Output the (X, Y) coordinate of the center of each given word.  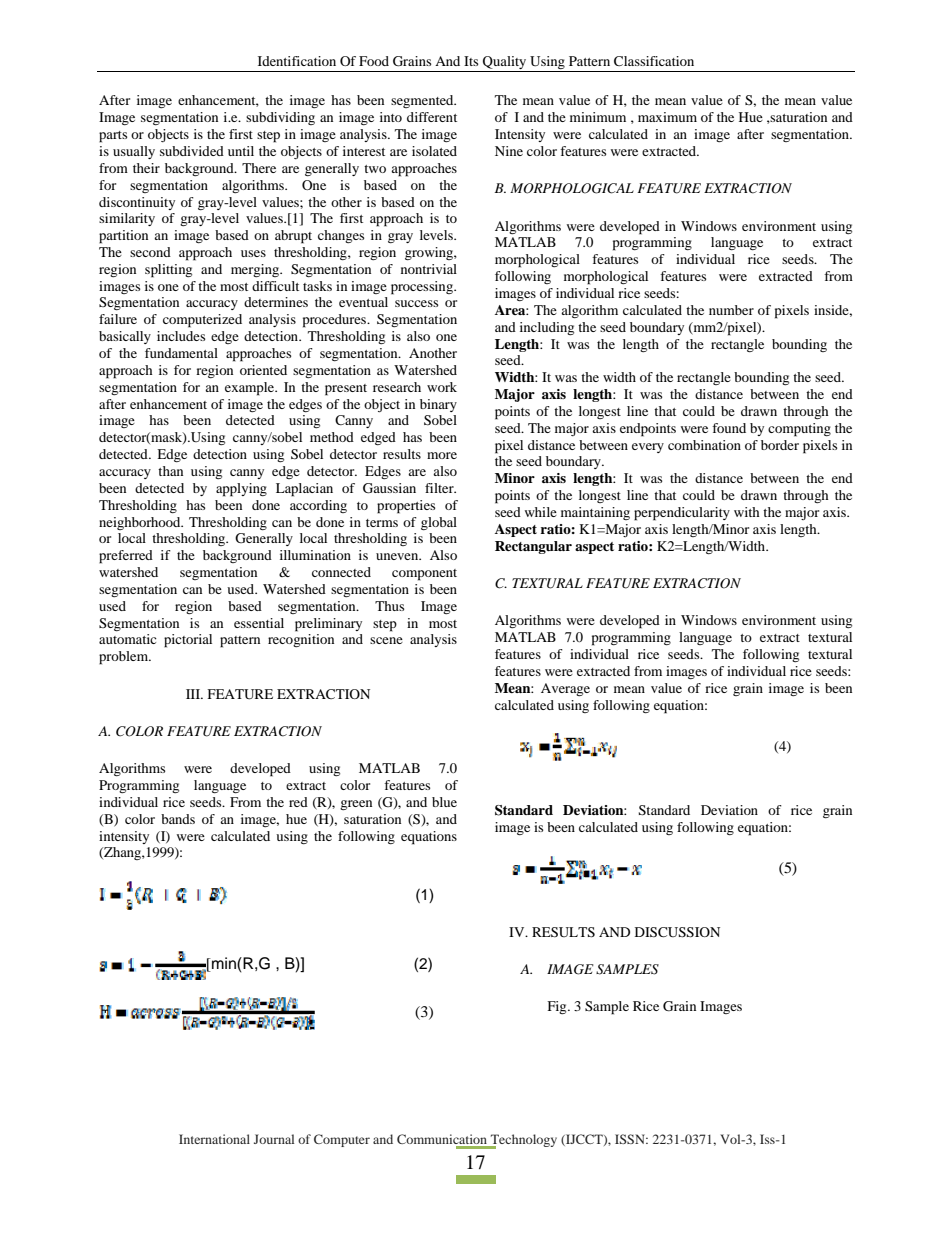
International (214, 1139)
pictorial (188, 641)
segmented (423, 101)
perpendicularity (682, 514)
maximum (667, 117)
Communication (443, 1140)
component (424, 575)
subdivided (192, 151)
